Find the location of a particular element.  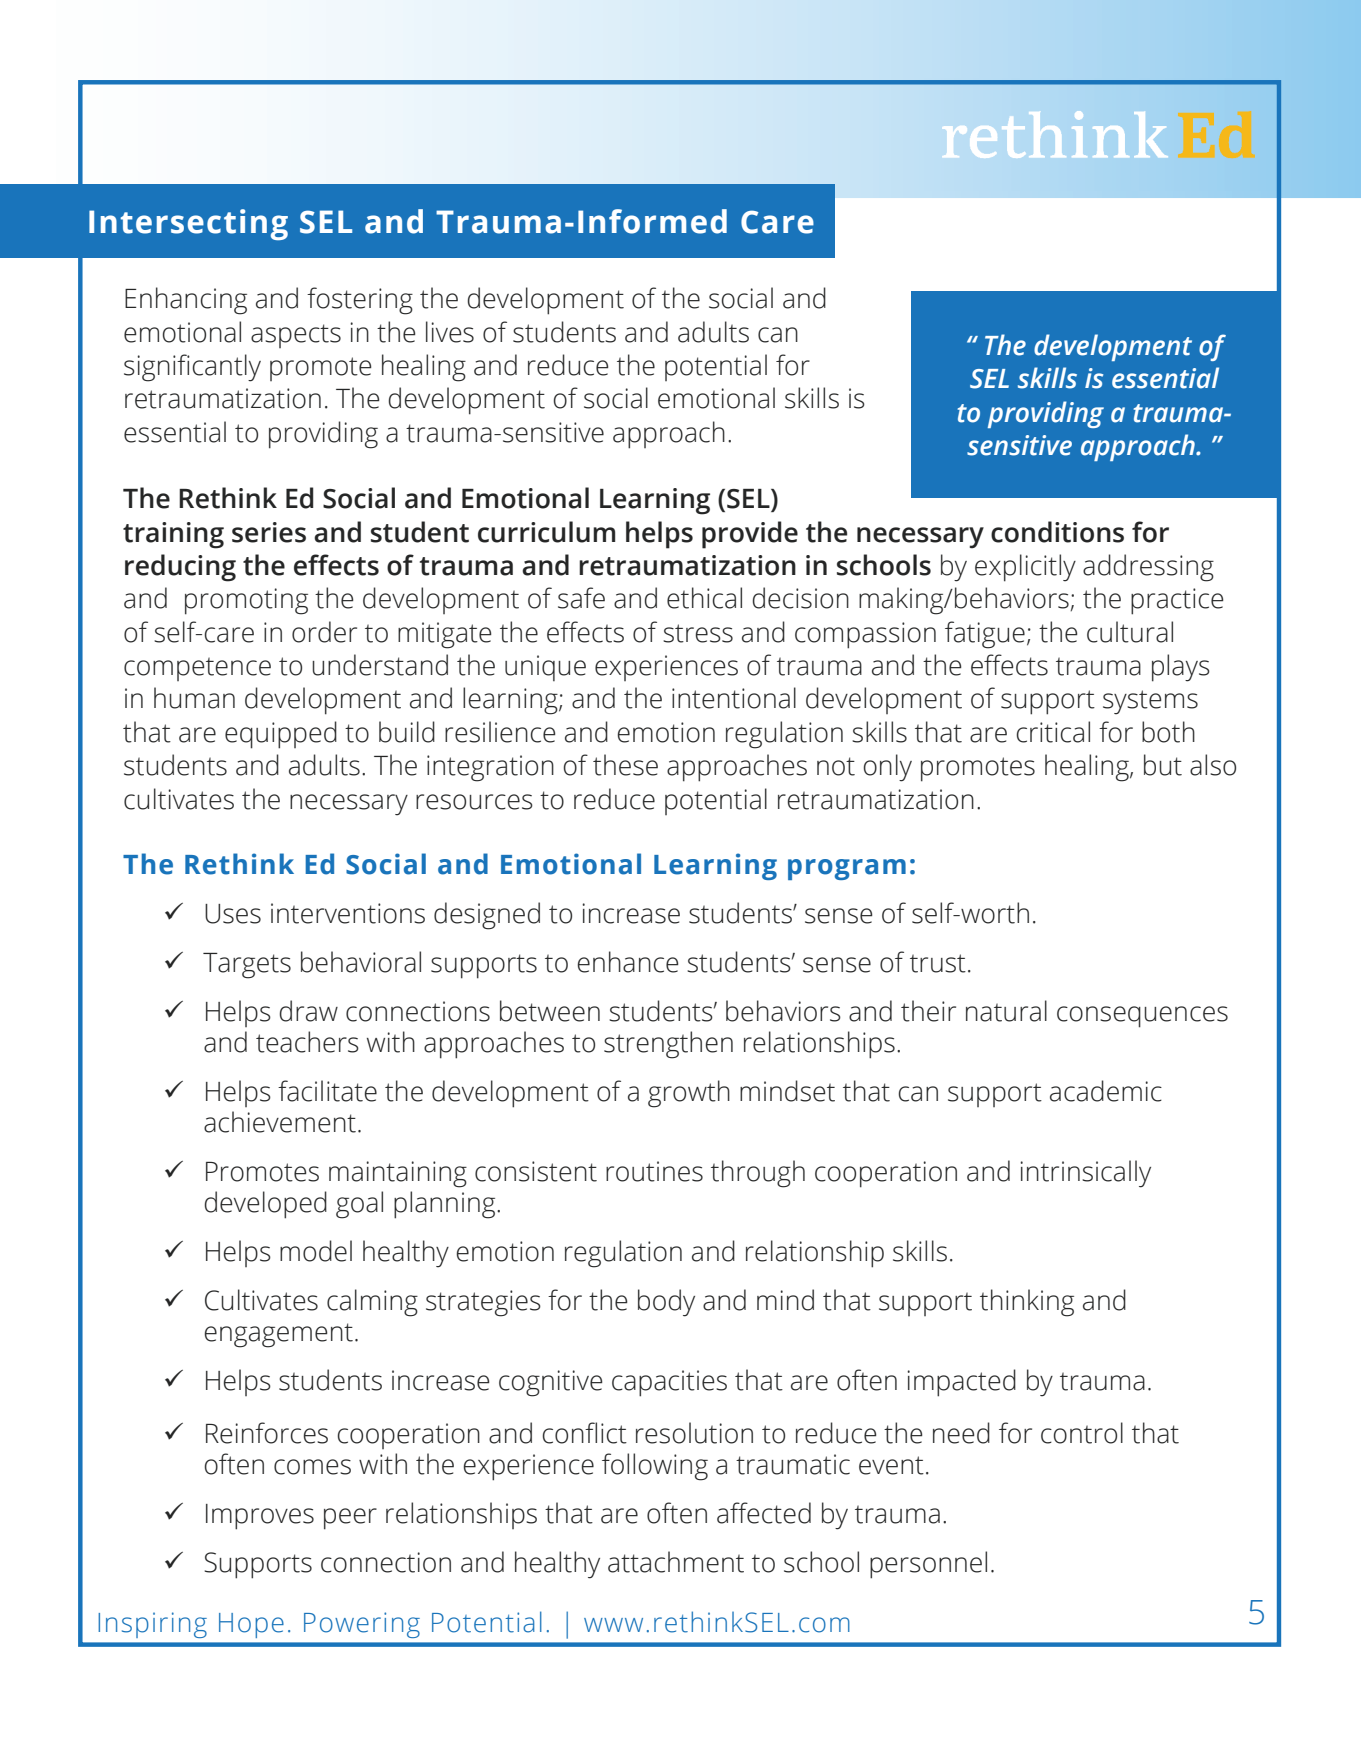

intrinsically is located at coordinates (1085, 1174).
